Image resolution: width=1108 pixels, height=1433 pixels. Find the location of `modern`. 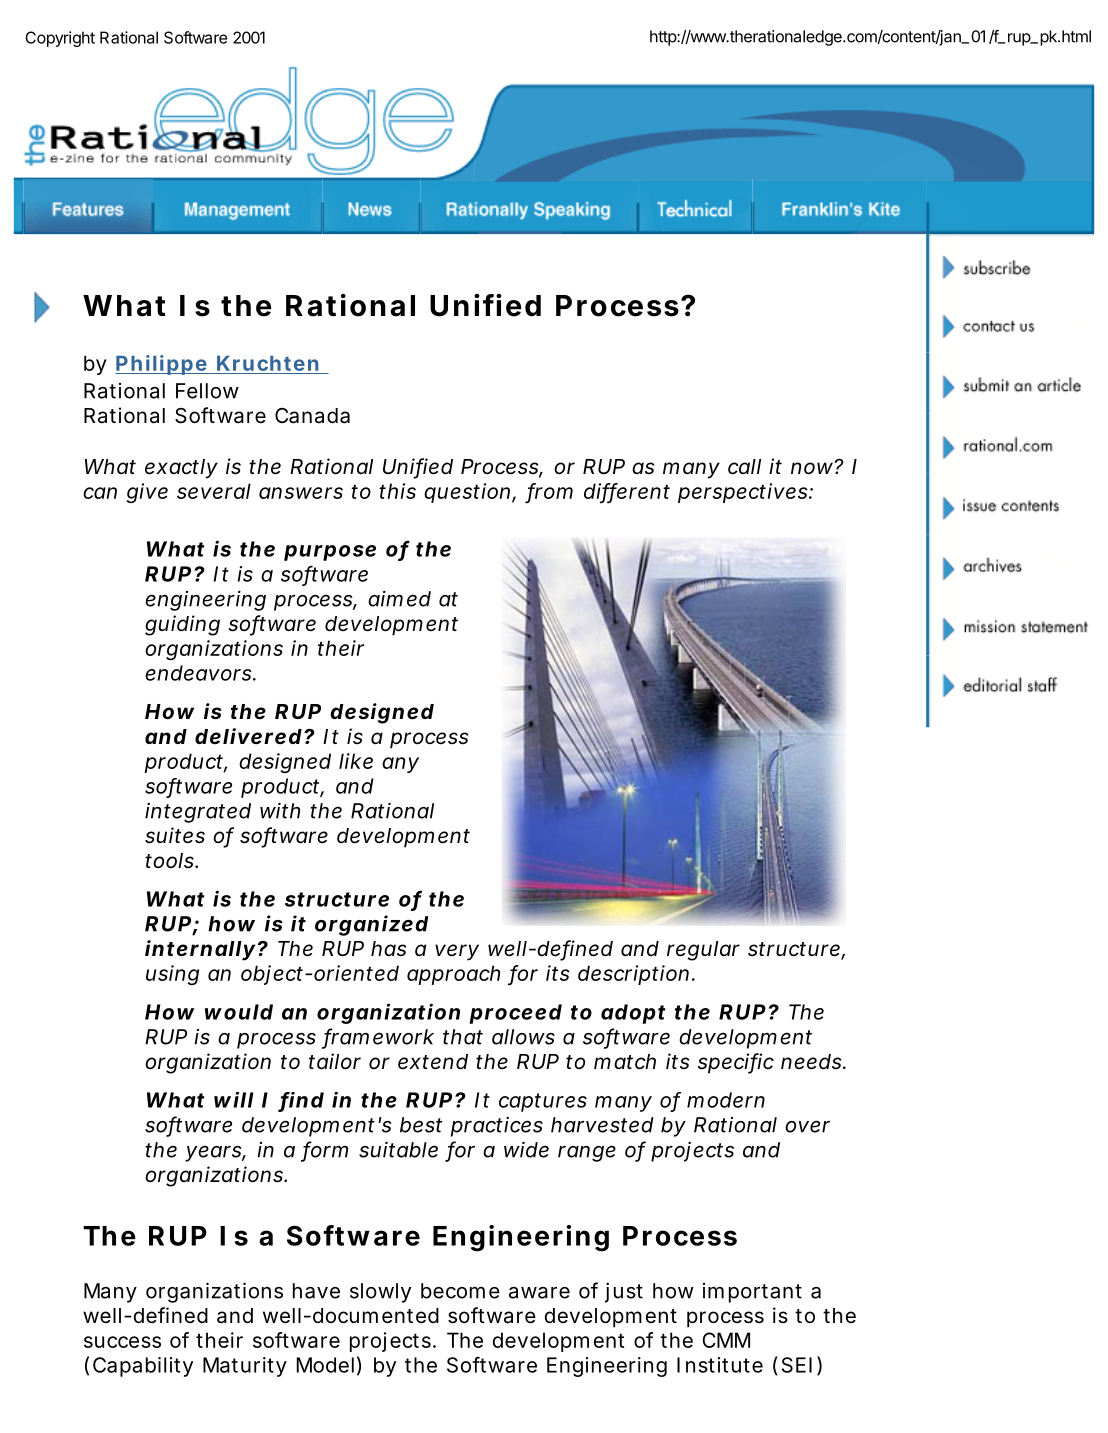

modern is located at coordinates (726, 1100).
